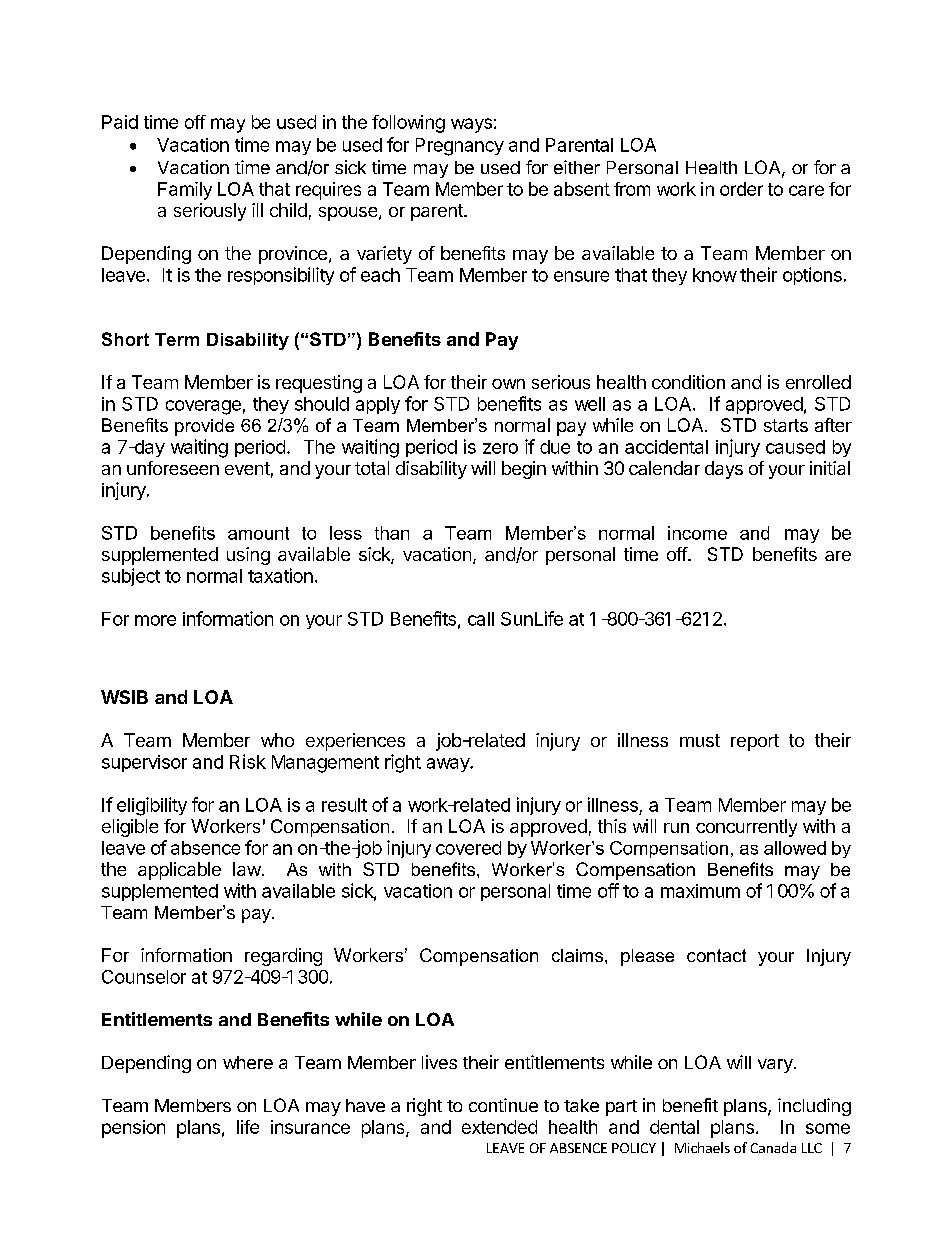  Describe the element at coordinates (741, 189) in the page. I see `order` at that location.
